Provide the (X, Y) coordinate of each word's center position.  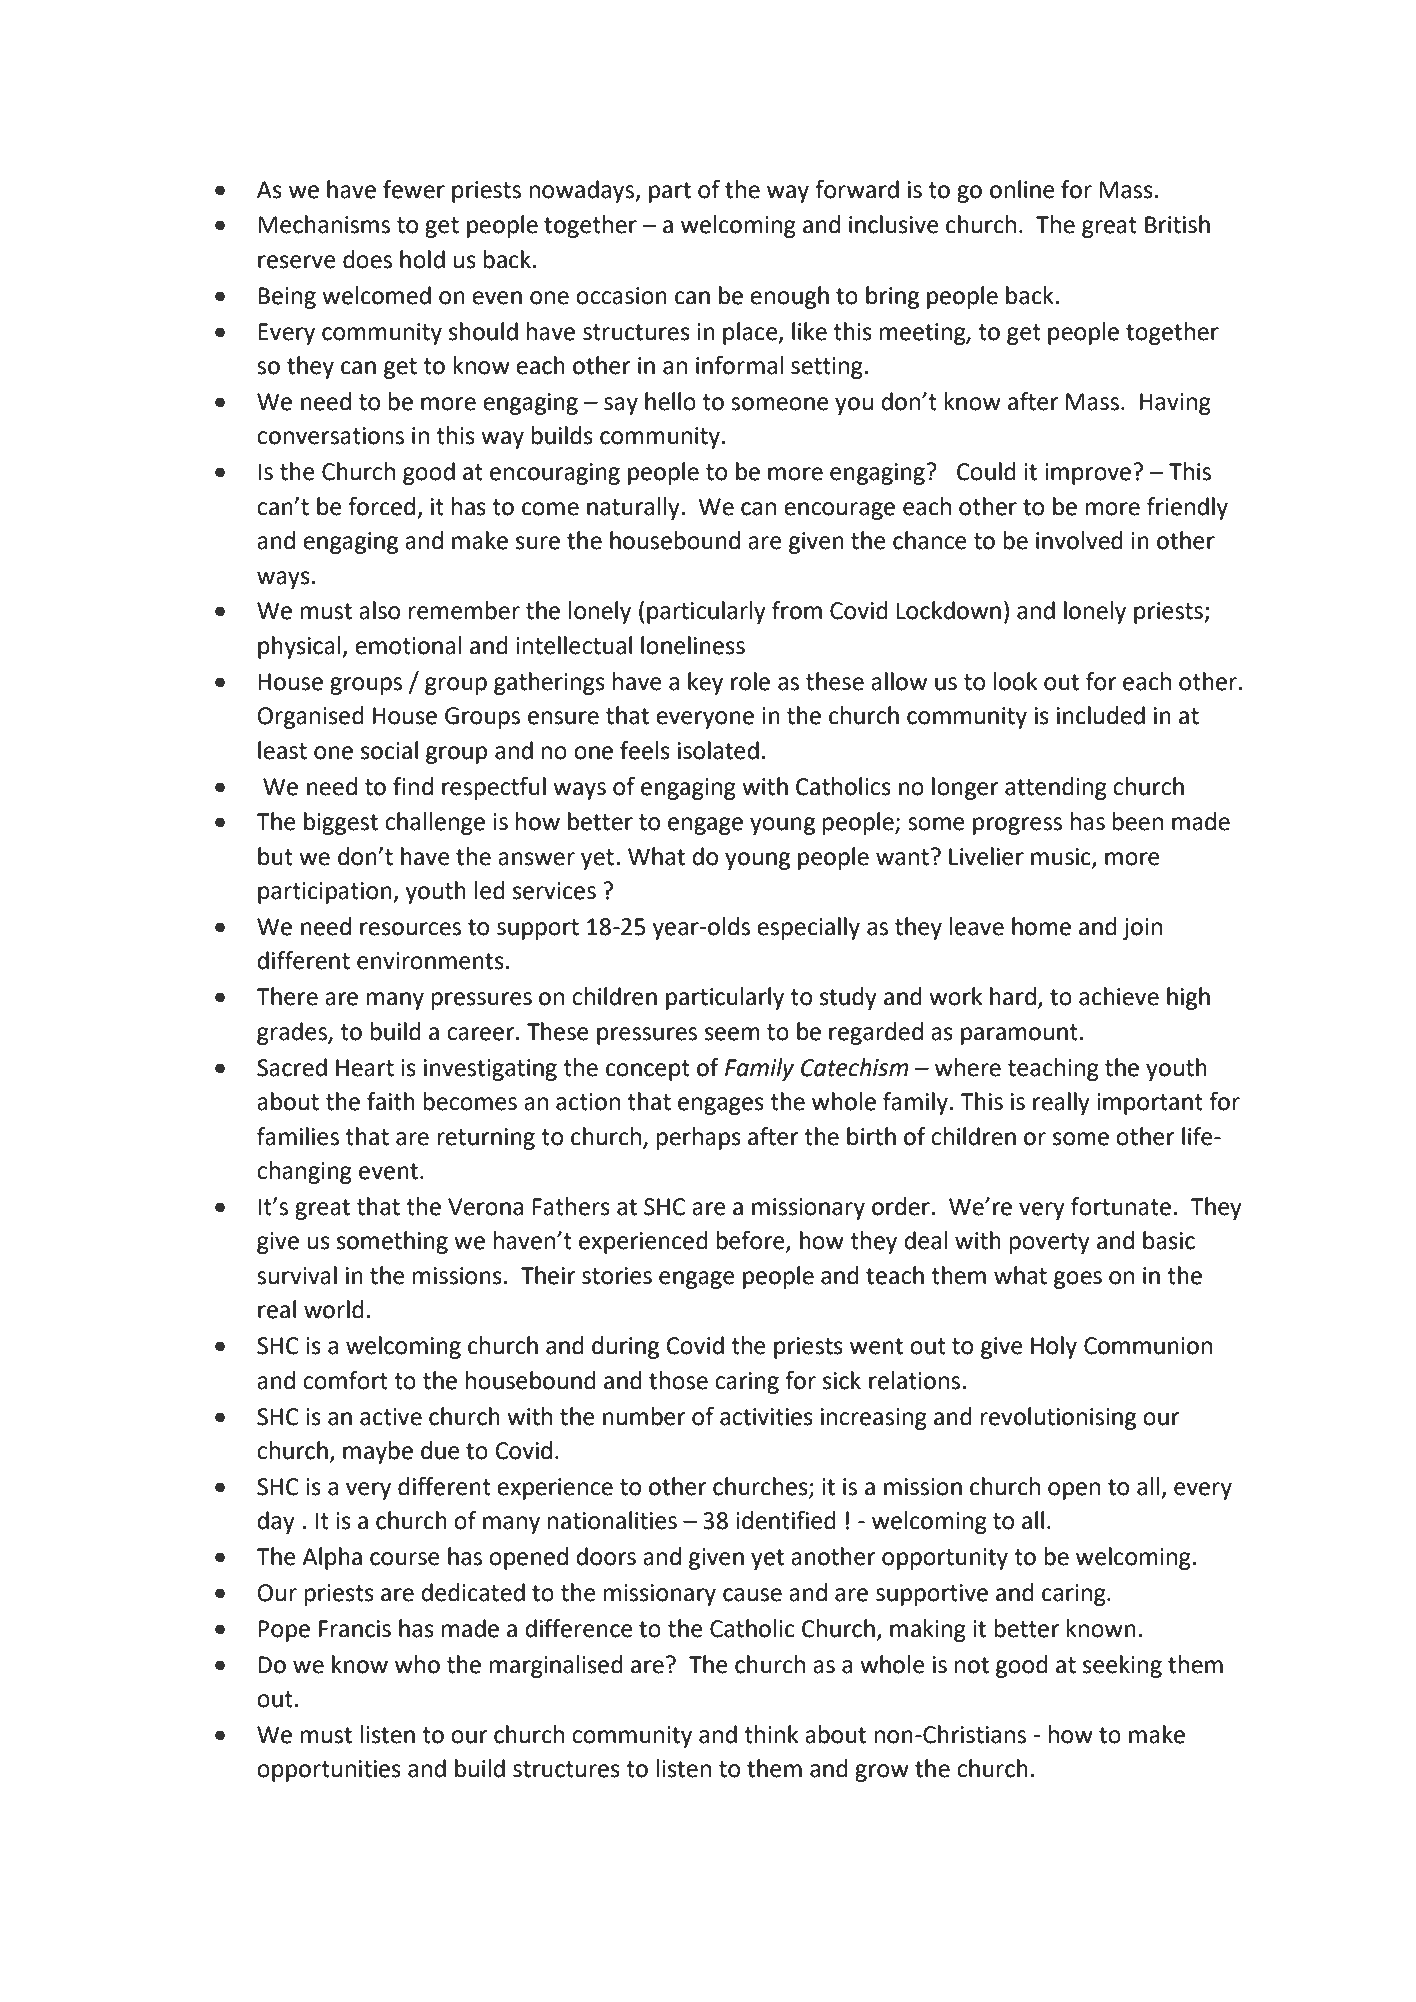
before (752, 1241)
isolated (718, 750)
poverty (1050, 1243)
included (1101, 715)
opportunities (329, 1771)
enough (789, 297)
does (367, 259)
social (389, 750)
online (1022, 189)
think (771, 1734)
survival (297, 1275)
